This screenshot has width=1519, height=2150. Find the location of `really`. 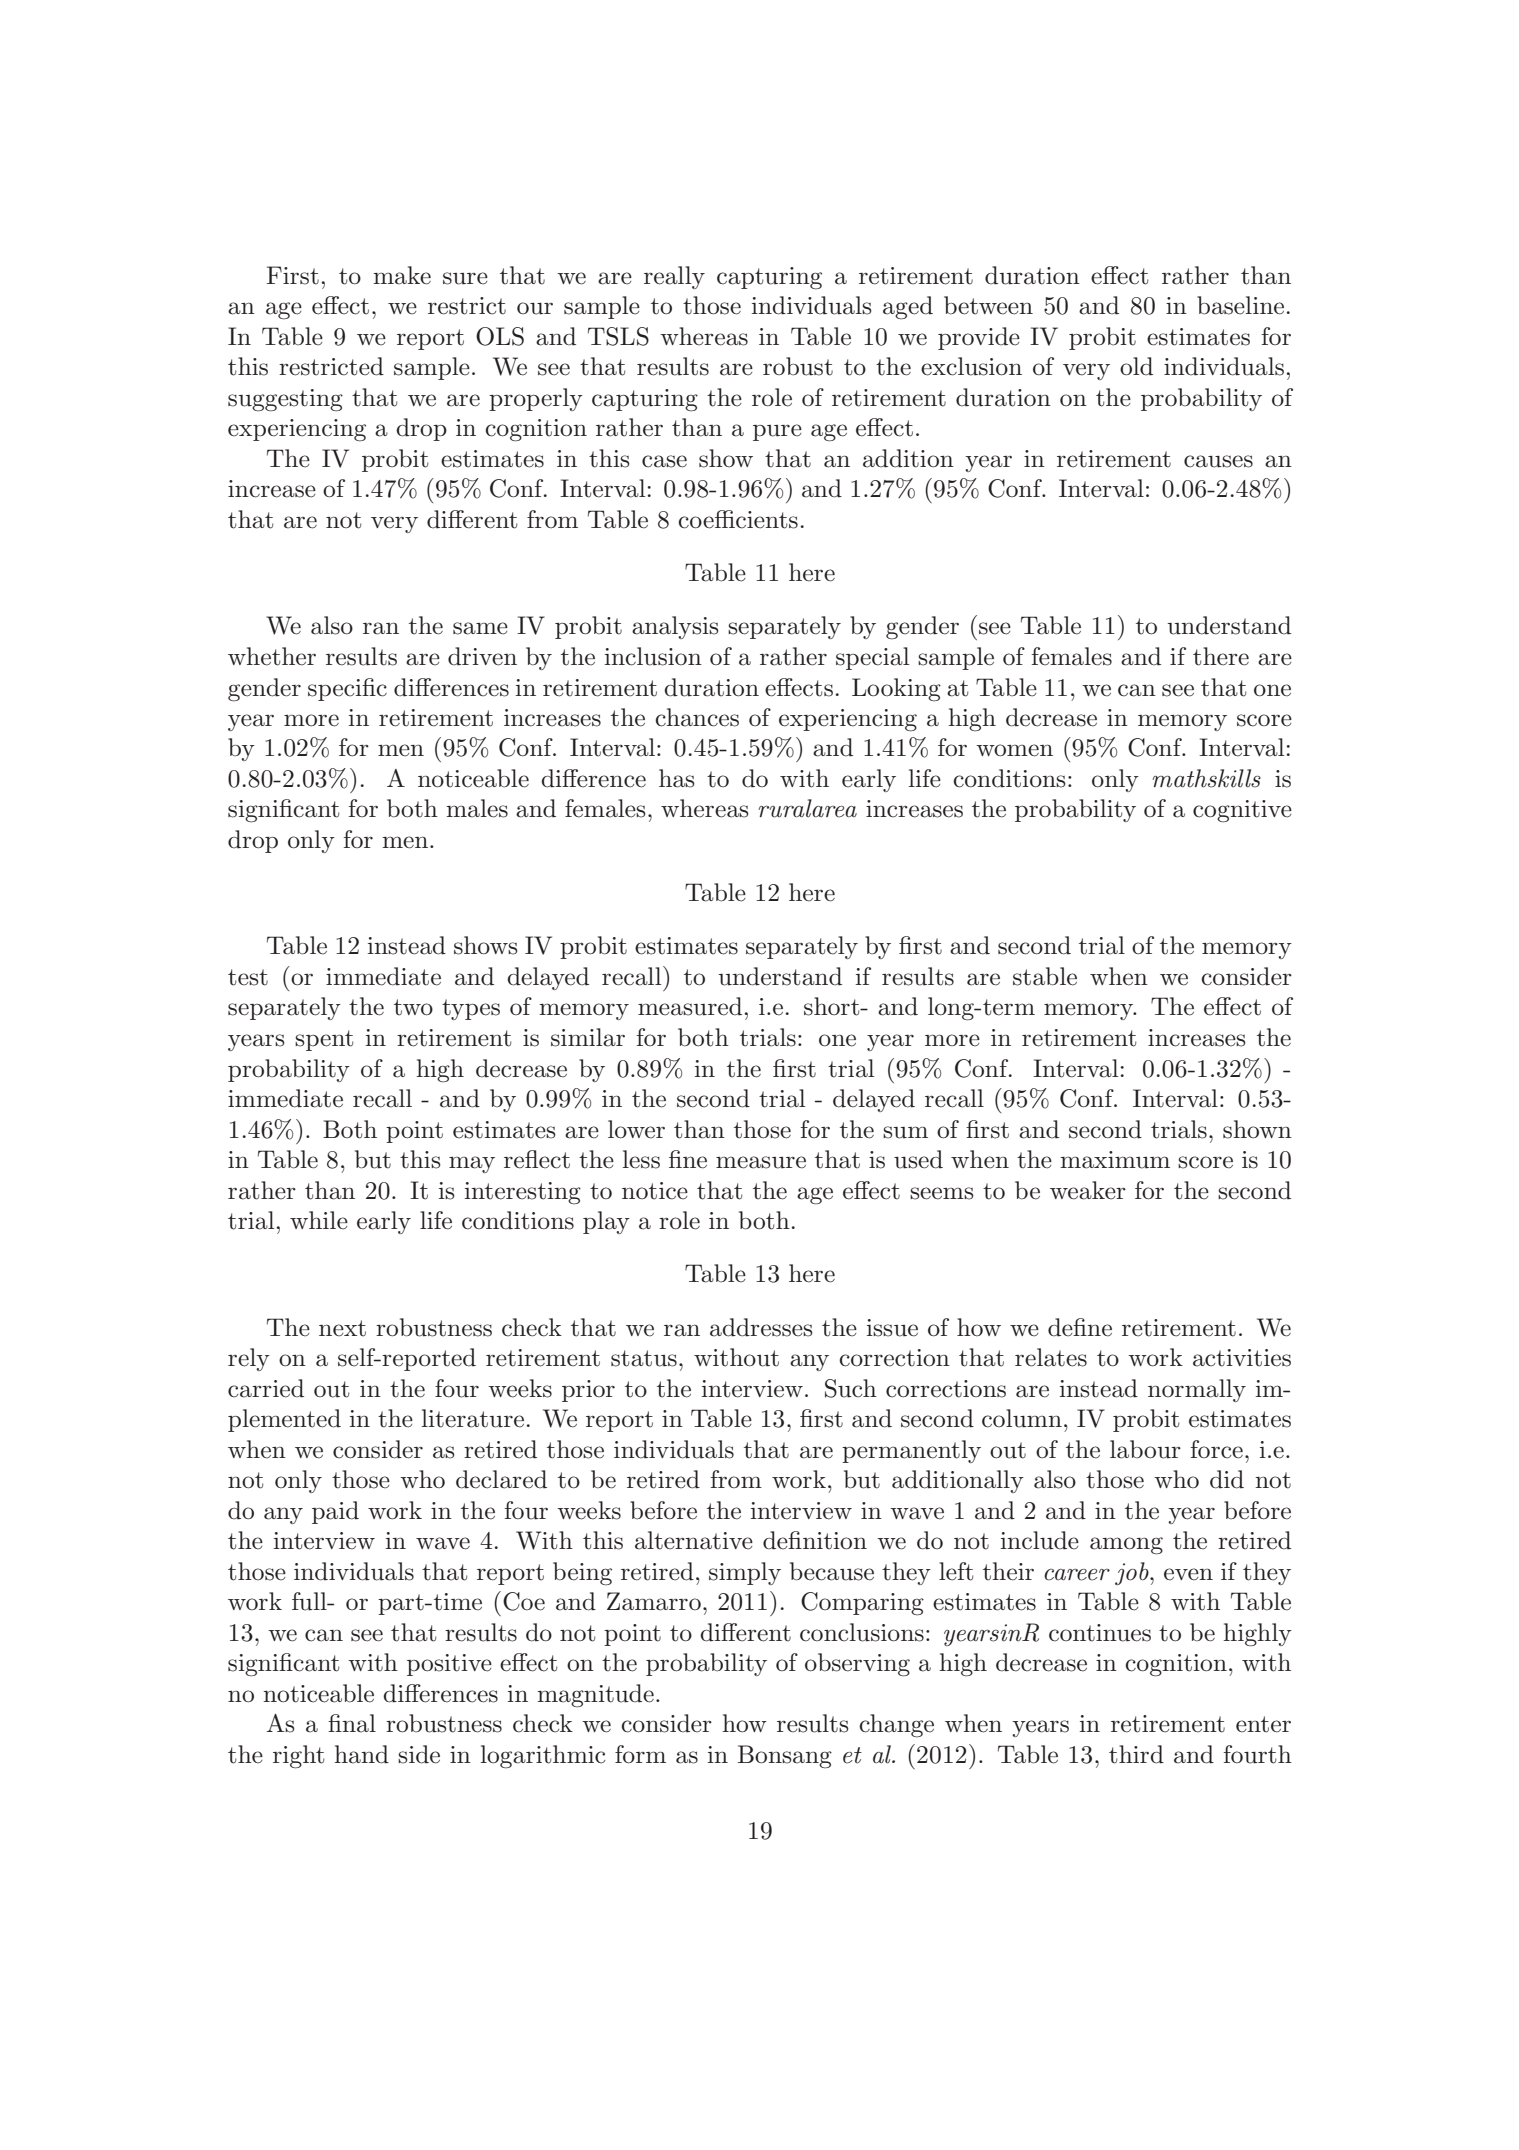

really is located at coordinates (674, 277).
